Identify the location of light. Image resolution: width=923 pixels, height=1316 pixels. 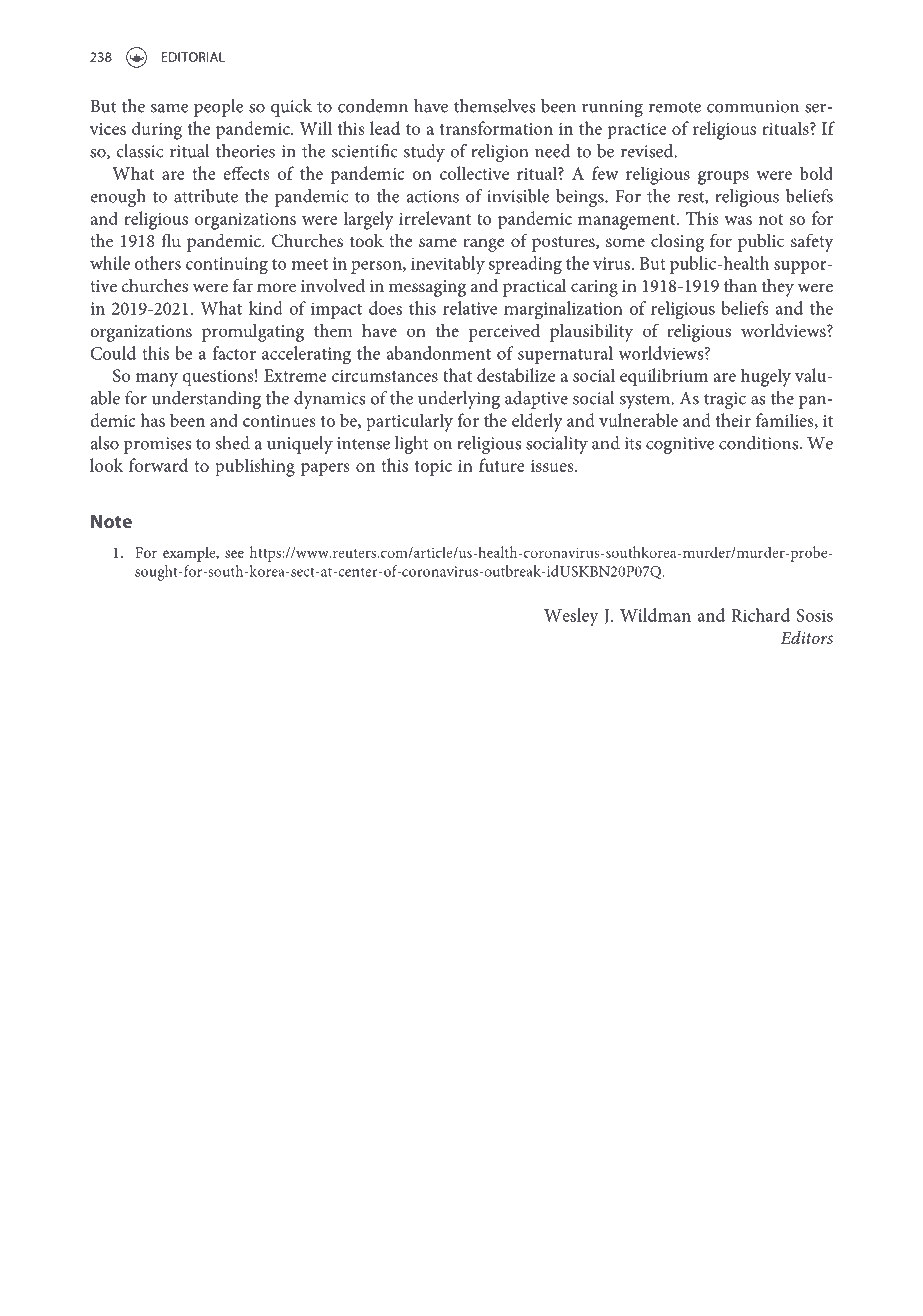
(412, 445).
